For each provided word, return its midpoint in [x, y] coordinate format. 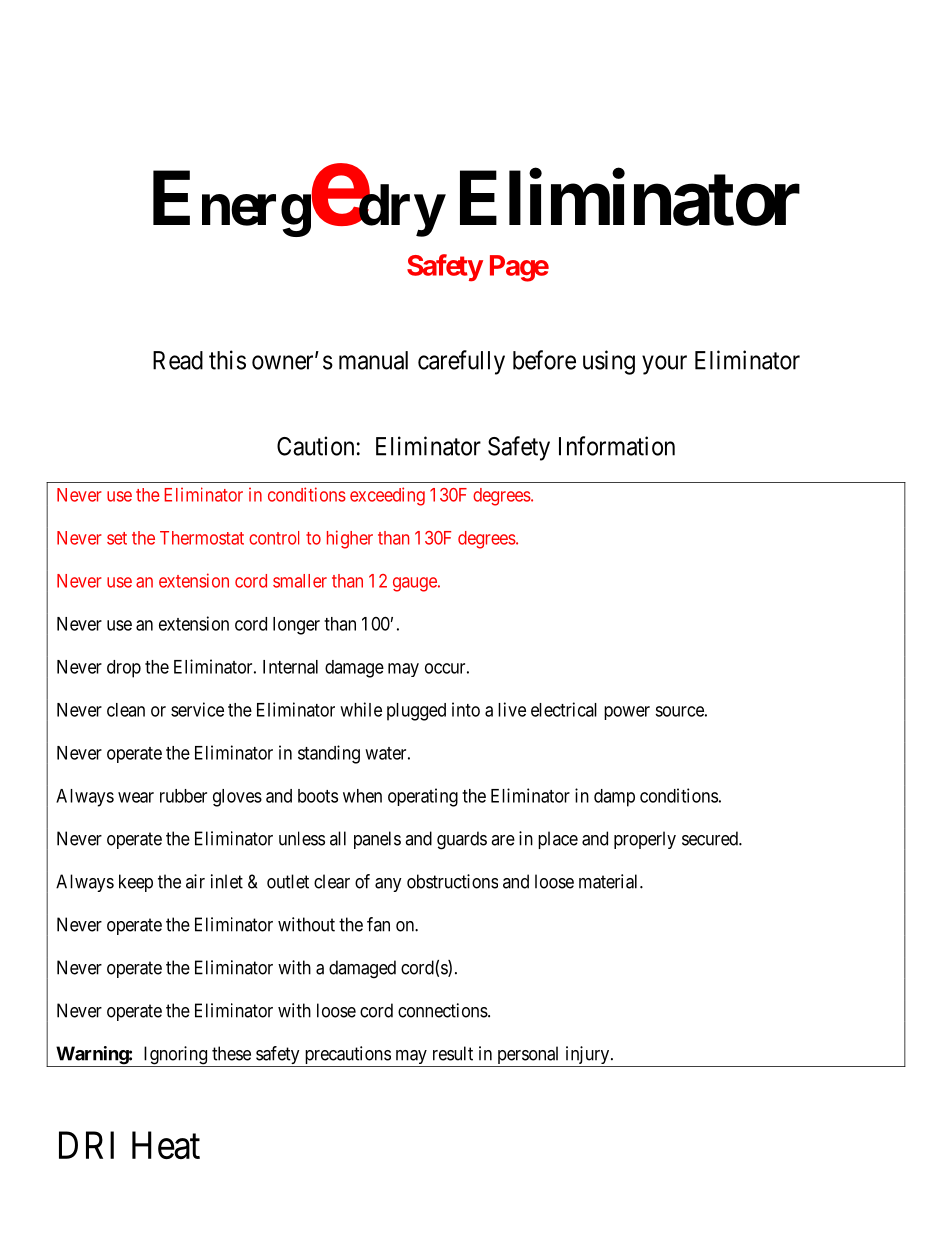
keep [136, 883]
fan [378, 924]
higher [350, 539]
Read [178, 360]
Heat [166, 1145]
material [610, 881]
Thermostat [202, 538]
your [664, 365]
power [627, 713]
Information [617, 446]
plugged [416, 712]
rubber [183, 796]
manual [373, 360]
